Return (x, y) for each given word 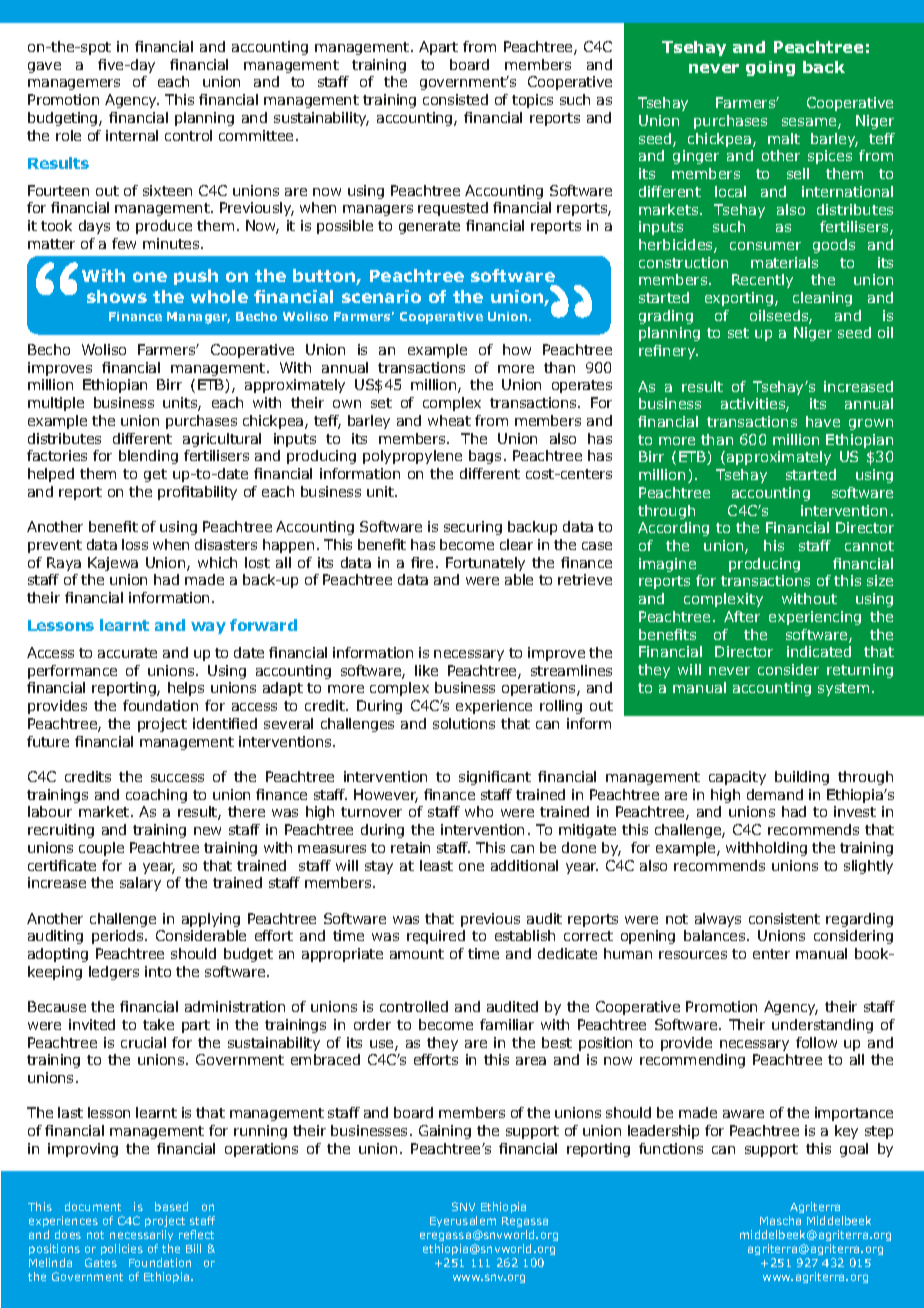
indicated (819, 651)
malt (784, 138)
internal (132, 135)
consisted (455, 99)
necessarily (141, 1235)
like (426, 670)
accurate (127, 653)
